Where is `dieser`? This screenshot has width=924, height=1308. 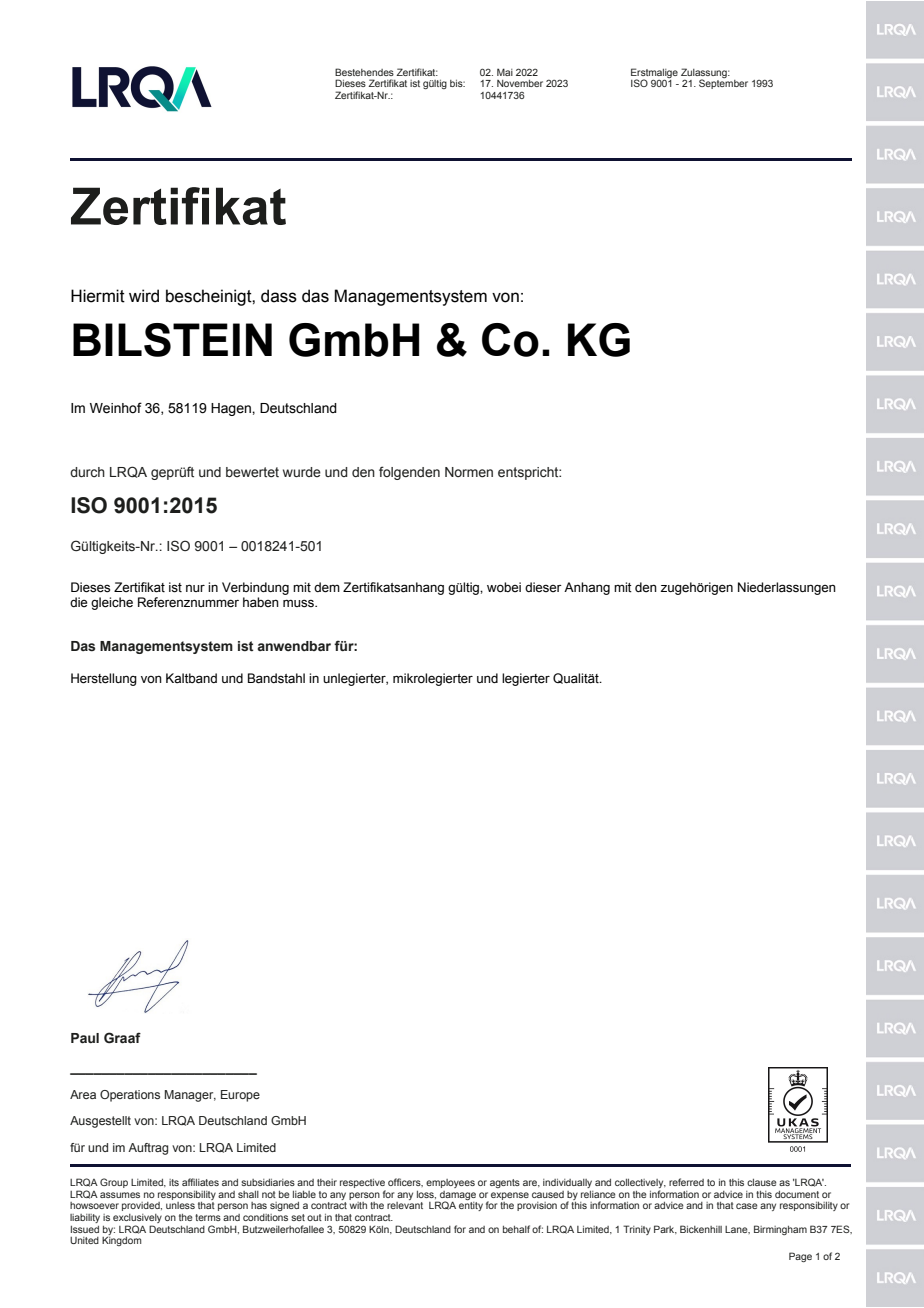
dieser is located at coordinates (543, 587).
